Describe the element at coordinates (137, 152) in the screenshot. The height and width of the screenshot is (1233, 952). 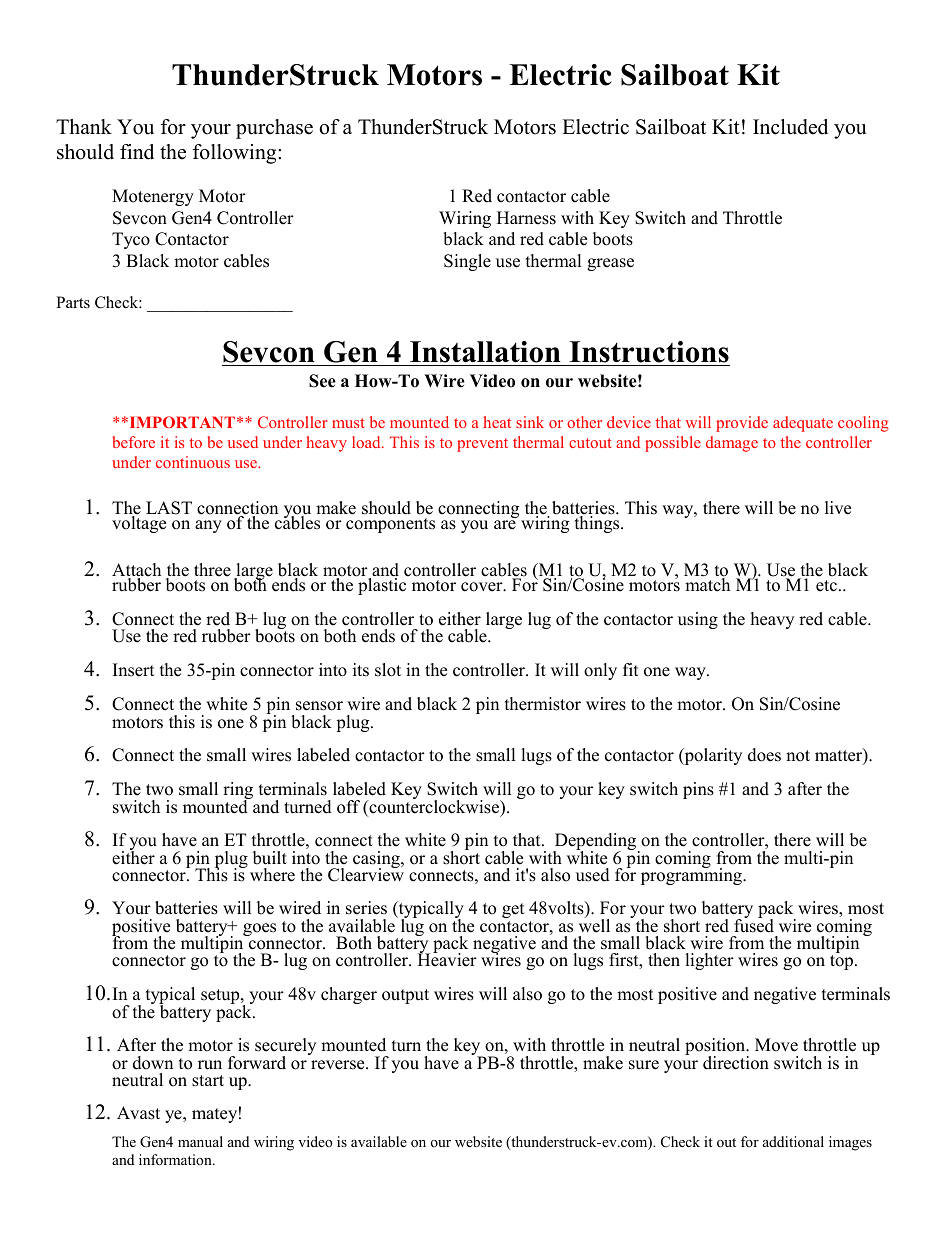
I see `find` at that location.
